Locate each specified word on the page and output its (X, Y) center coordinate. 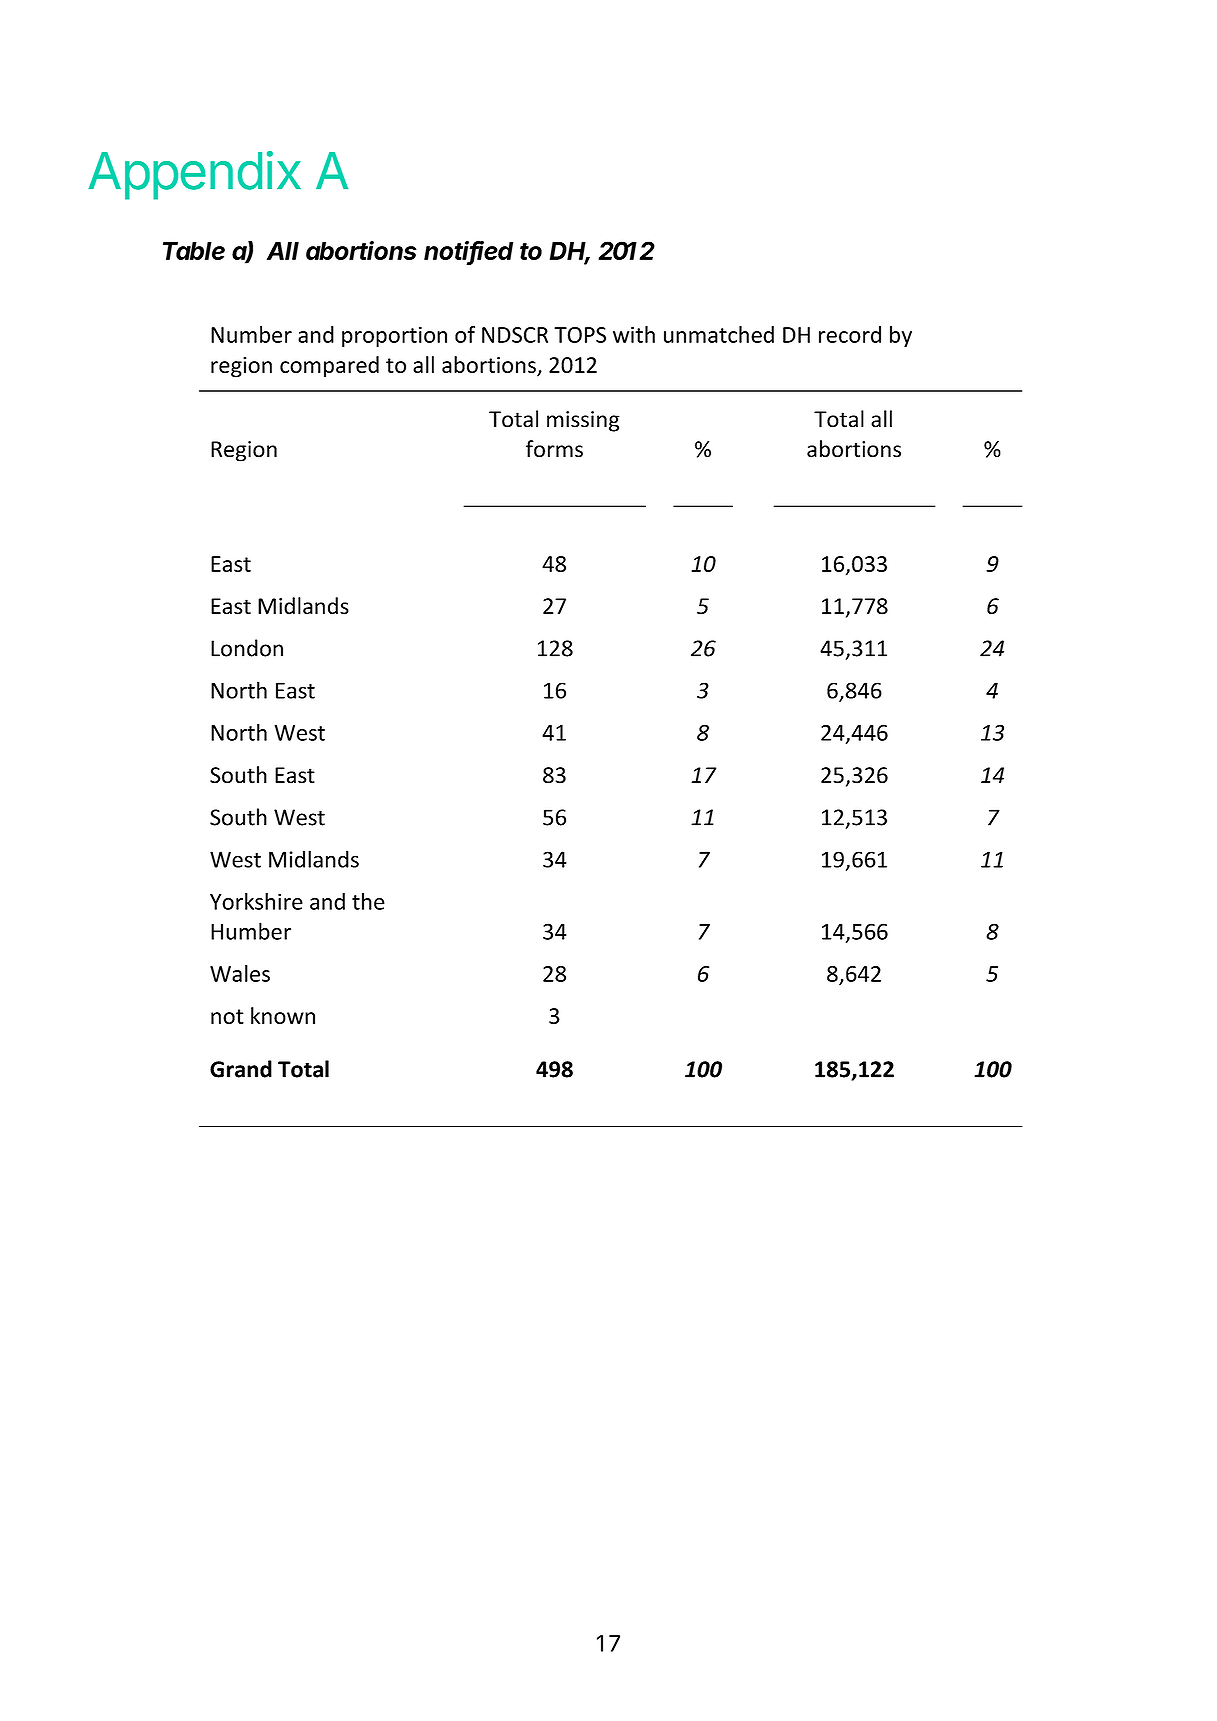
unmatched (719, 334)
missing (583, 421)
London (247, 648)
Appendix (194, 175)
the (368, 901)
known (283, 1015)
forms (554, 449)
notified (468, 252)
